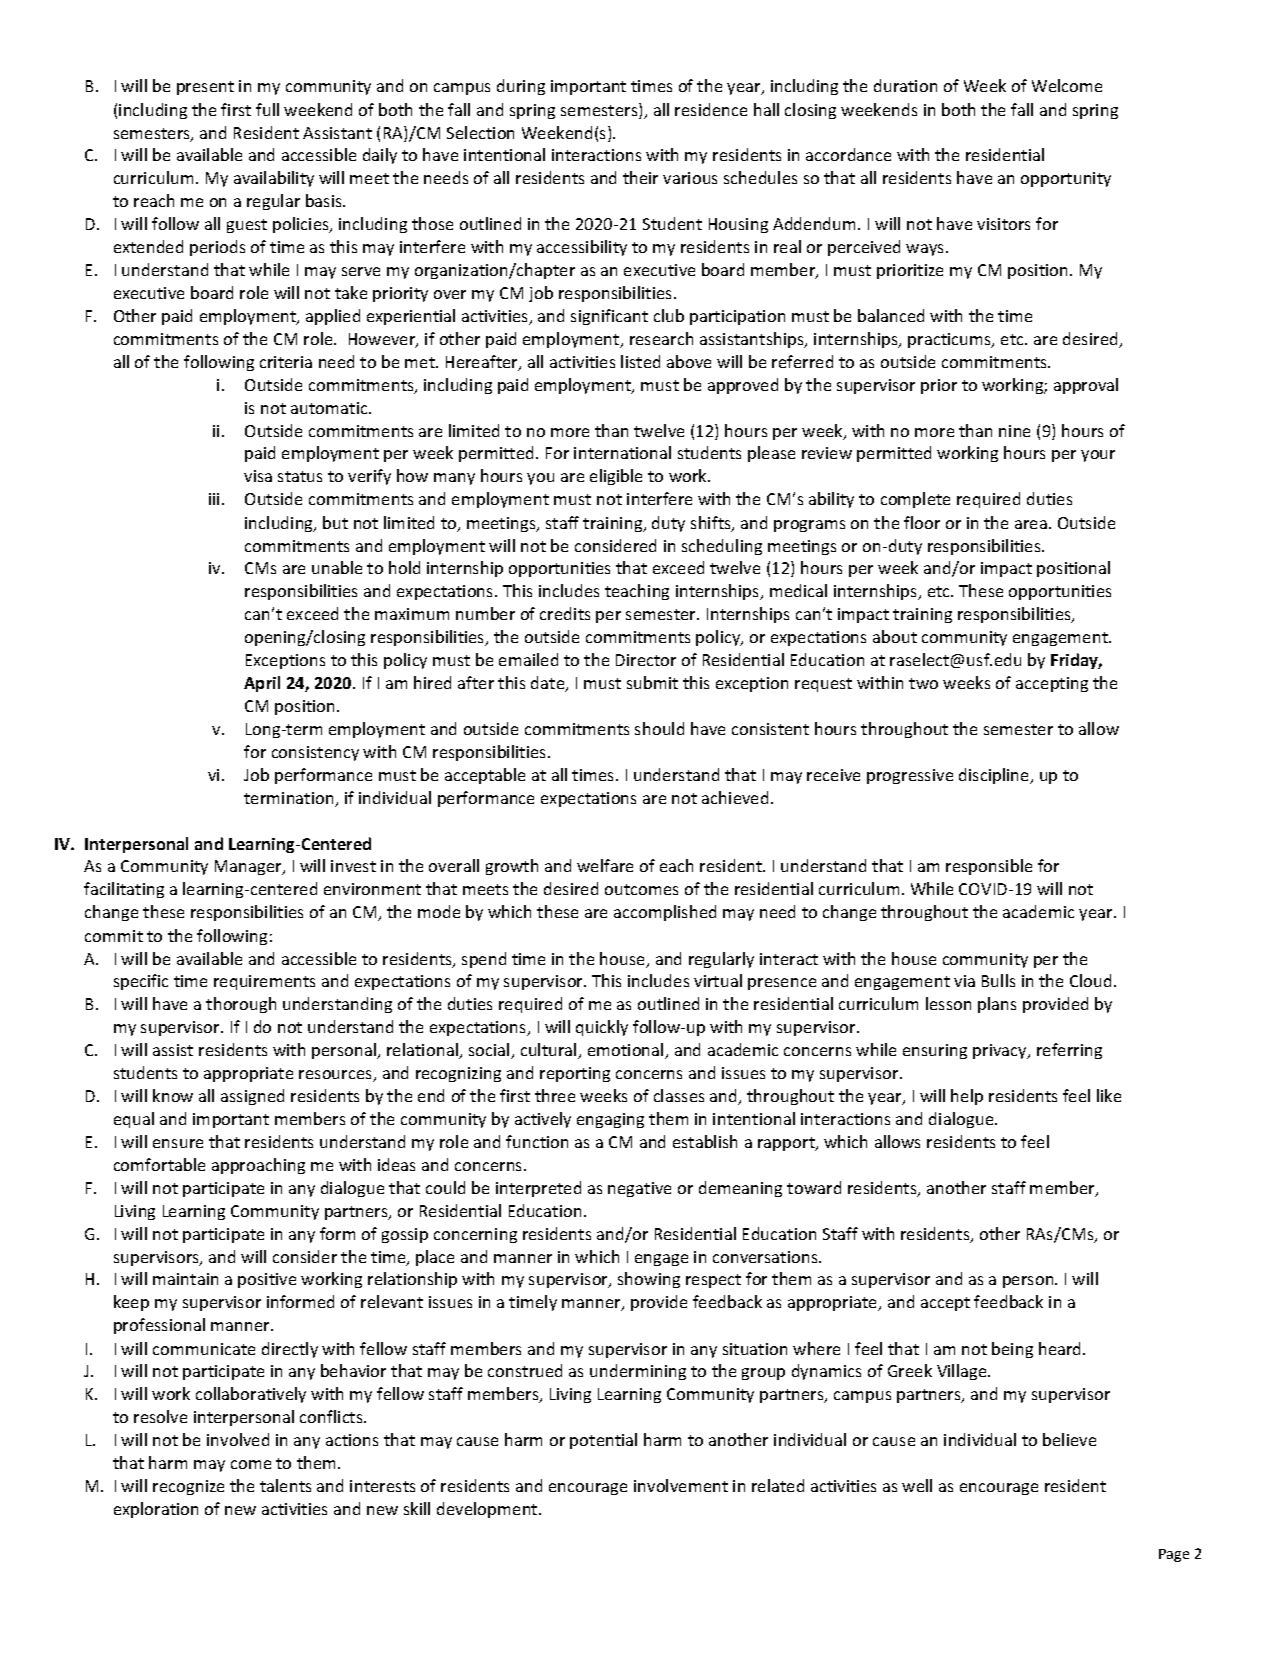 Image resolution: width=1278 pixels, height=1654 pixels. I want to click on thorough, so click(241, 1005).
